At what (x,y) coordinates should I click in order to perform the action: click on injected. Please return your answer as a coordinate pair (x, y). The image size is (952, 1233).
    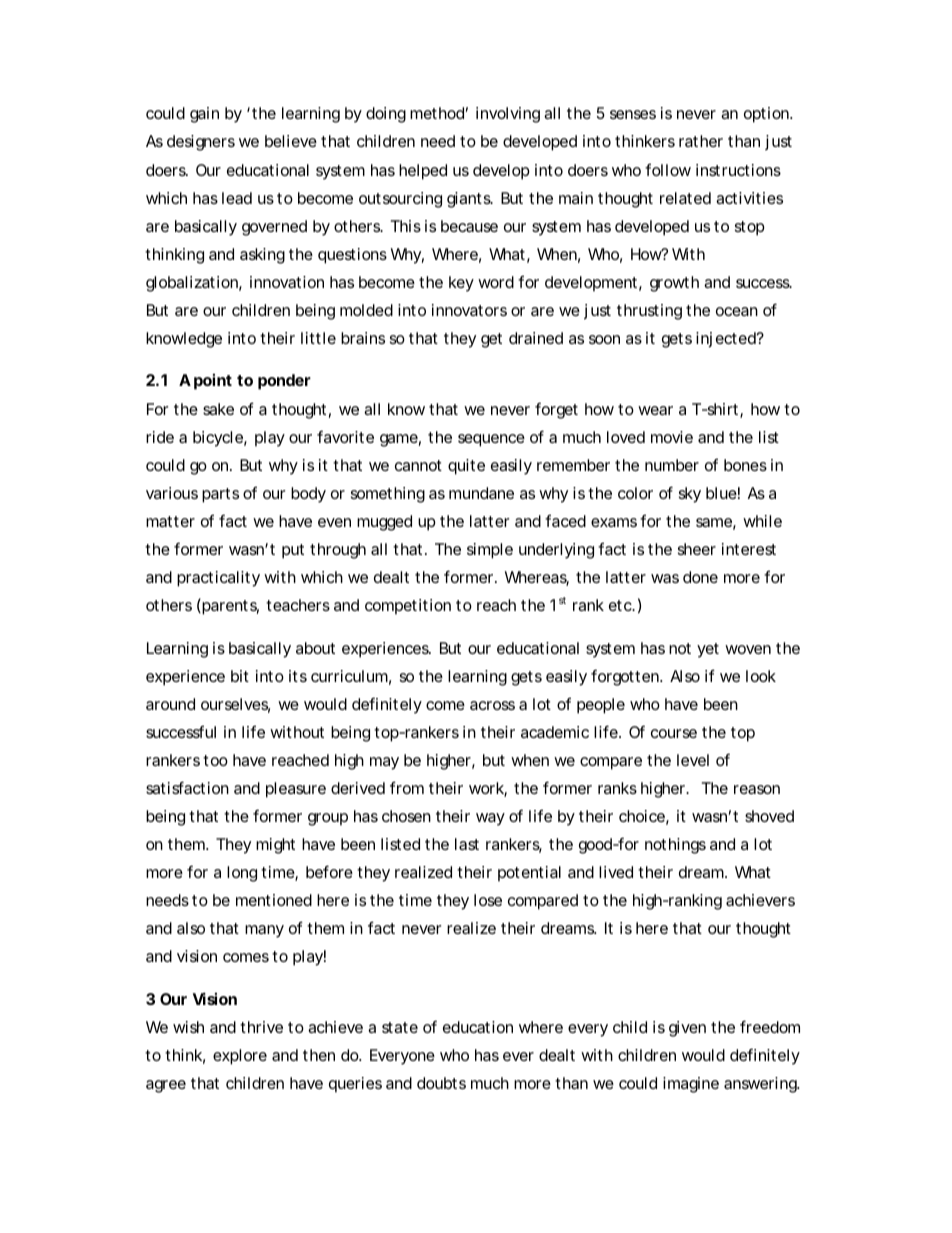
    Looking at the image, I should click on (727, 340).
